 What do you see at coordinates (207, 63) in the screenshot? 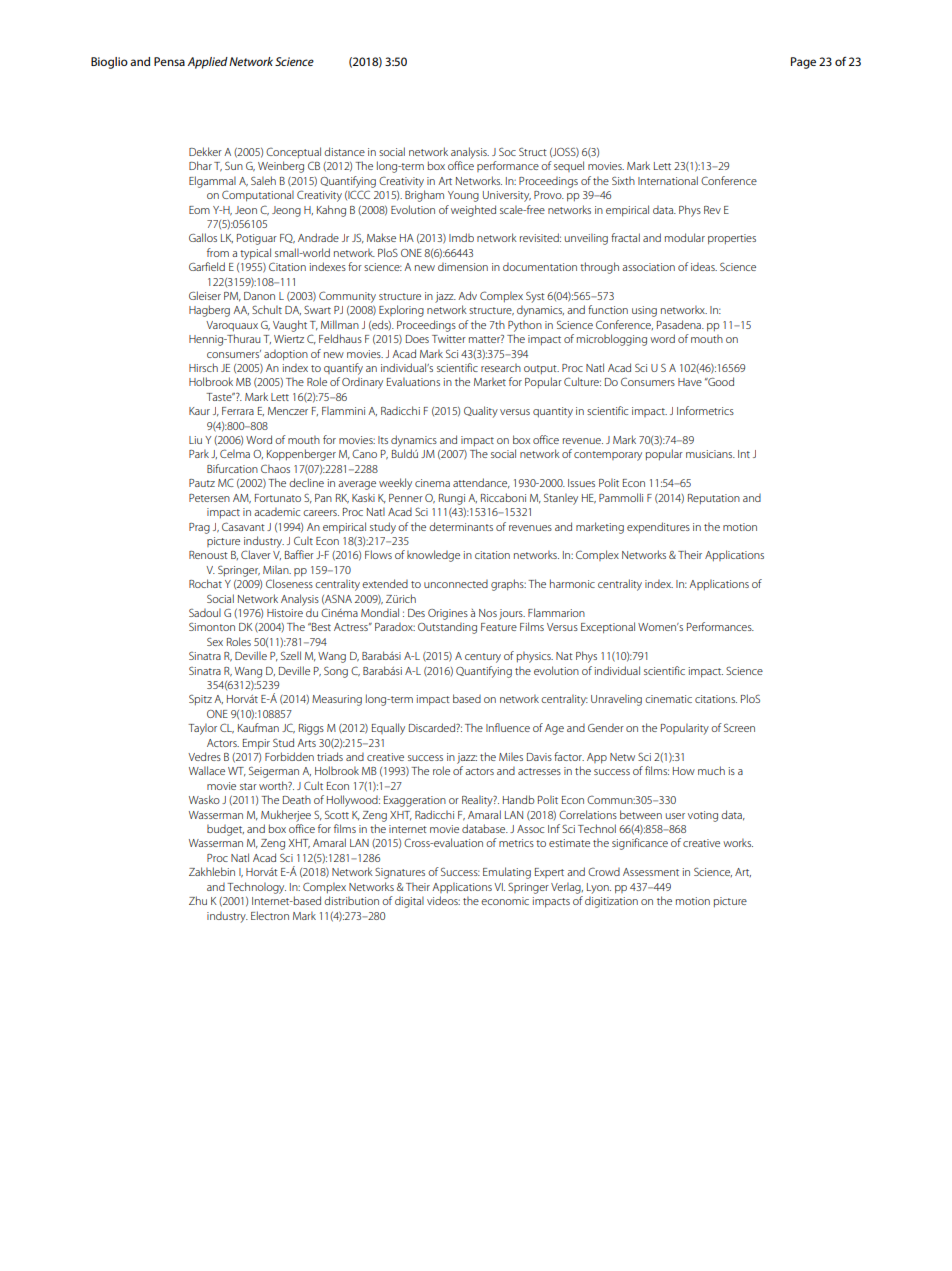
I see `Applied` at bounding box center [207, 63].
